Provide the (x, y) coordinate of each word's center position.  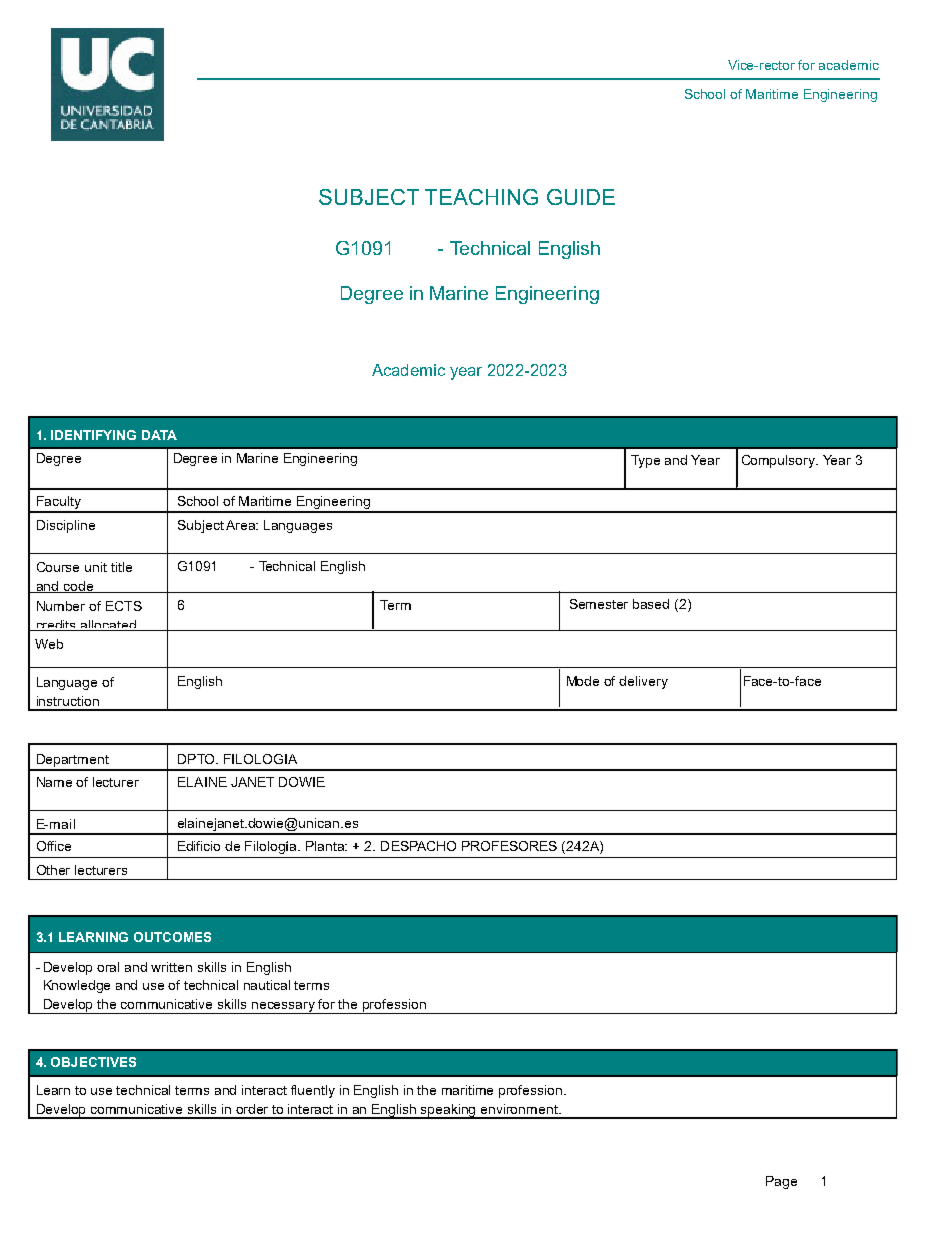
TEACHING (481, 197)
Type (645, 461)
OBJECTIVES (93, 1062)
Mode (583, 681)
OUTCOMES (172, 937)
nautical (267, 985)
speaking (449, 1111)
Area (242, 525)
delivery (643, 682)
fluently (313, 1091)
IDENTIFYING (93, 435)
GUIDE (581, 197)
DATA (159, 435)
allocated (108, 625)
